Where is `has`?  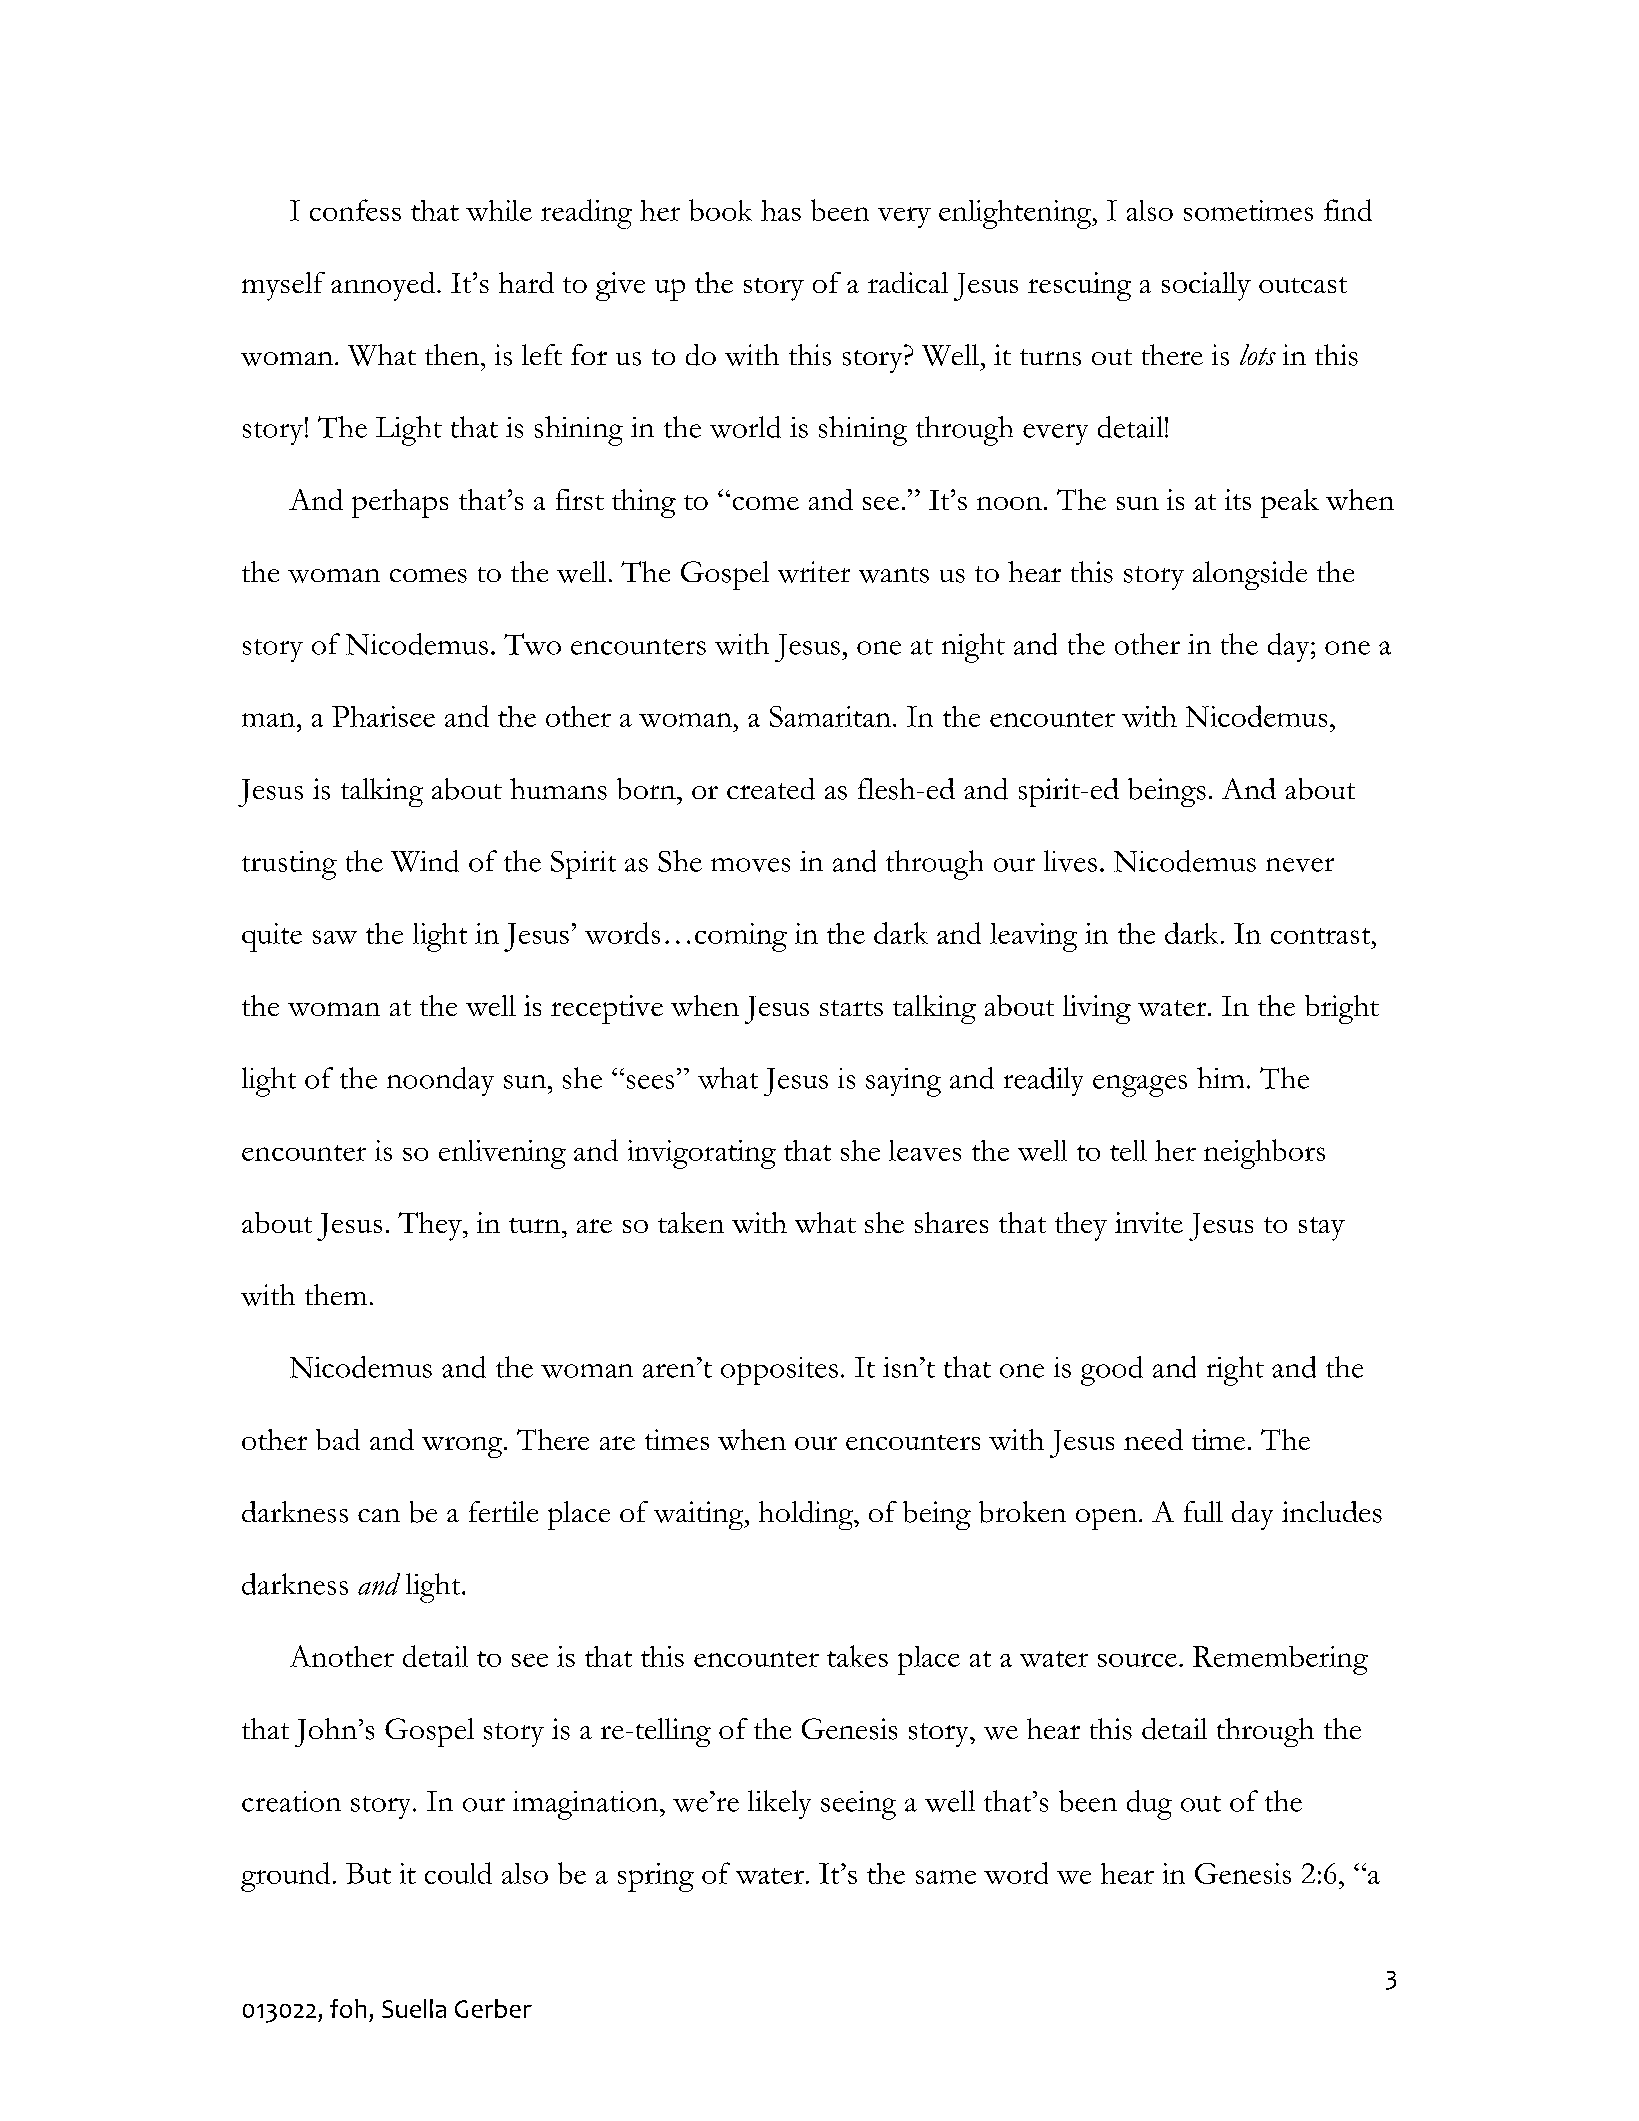 has is located at coordinates (781, 210).
